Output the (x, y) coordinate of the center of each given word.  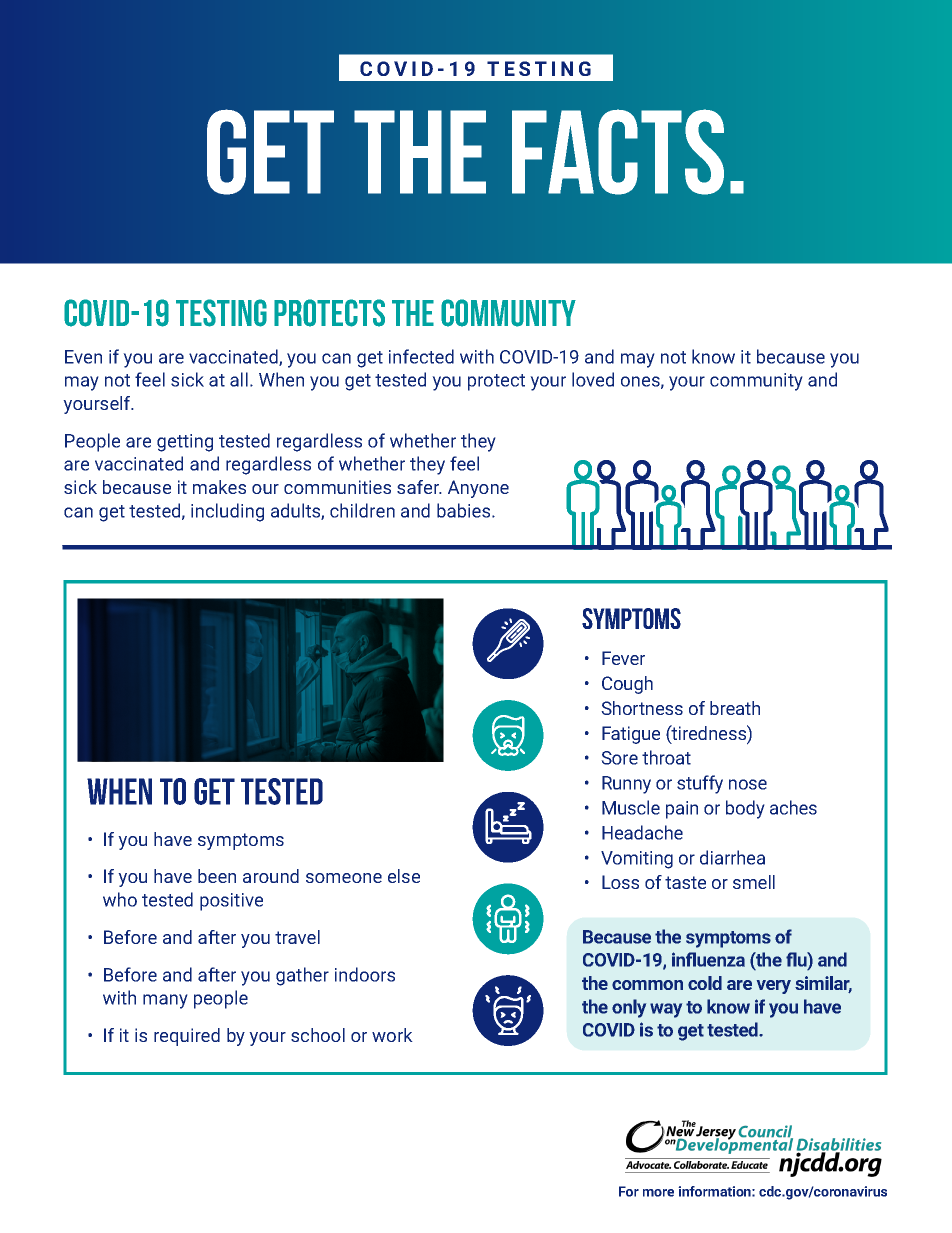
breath (735, 708)
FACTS (618, 152)
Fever (623, 658)
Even (83, 357)
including (227, 512)
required (187, 1037)
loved (593, 379)
